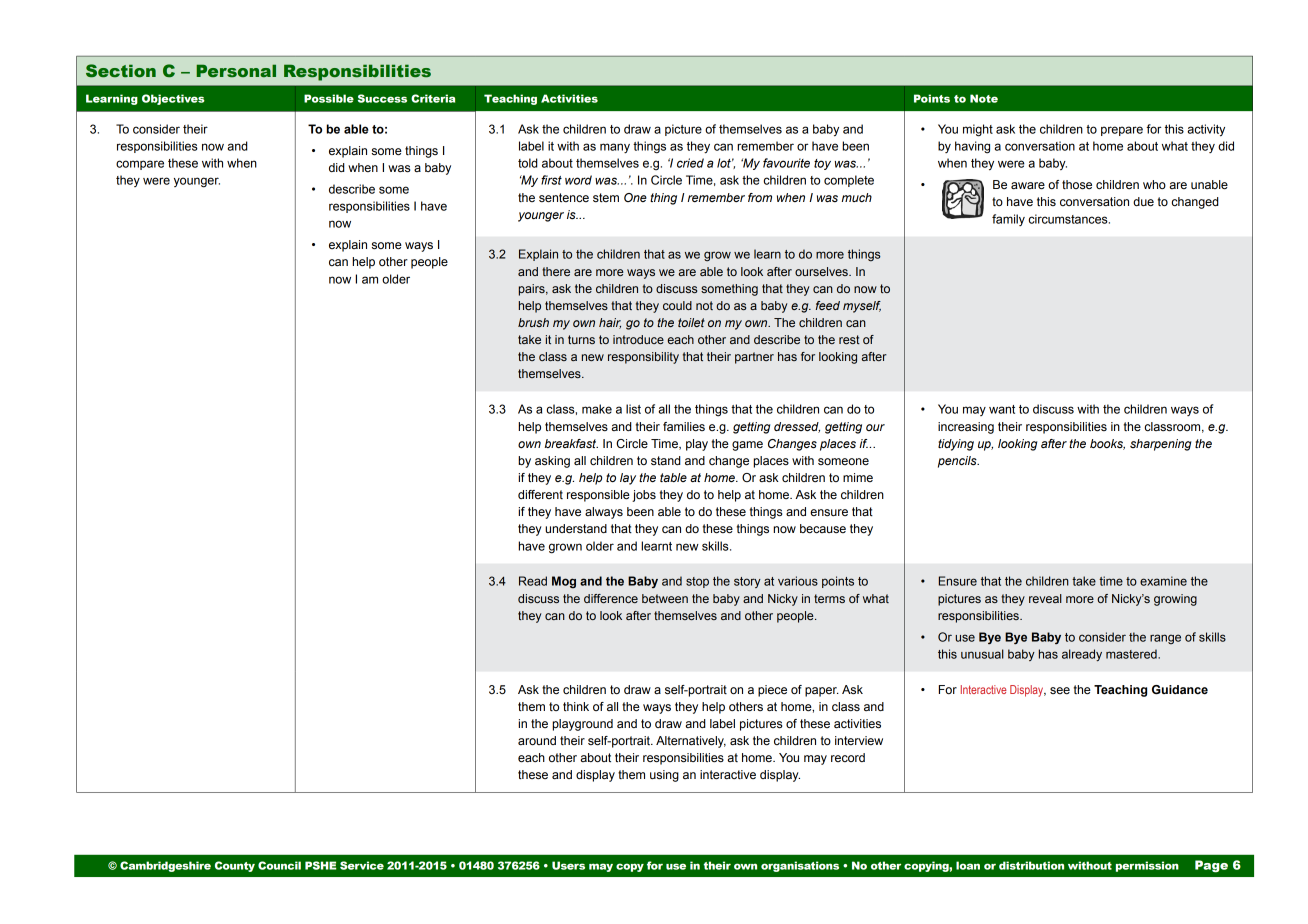 The image size is (1308, 924). Describe the element at coordinates (533, 322) in the document. I see `brush` at that location.
